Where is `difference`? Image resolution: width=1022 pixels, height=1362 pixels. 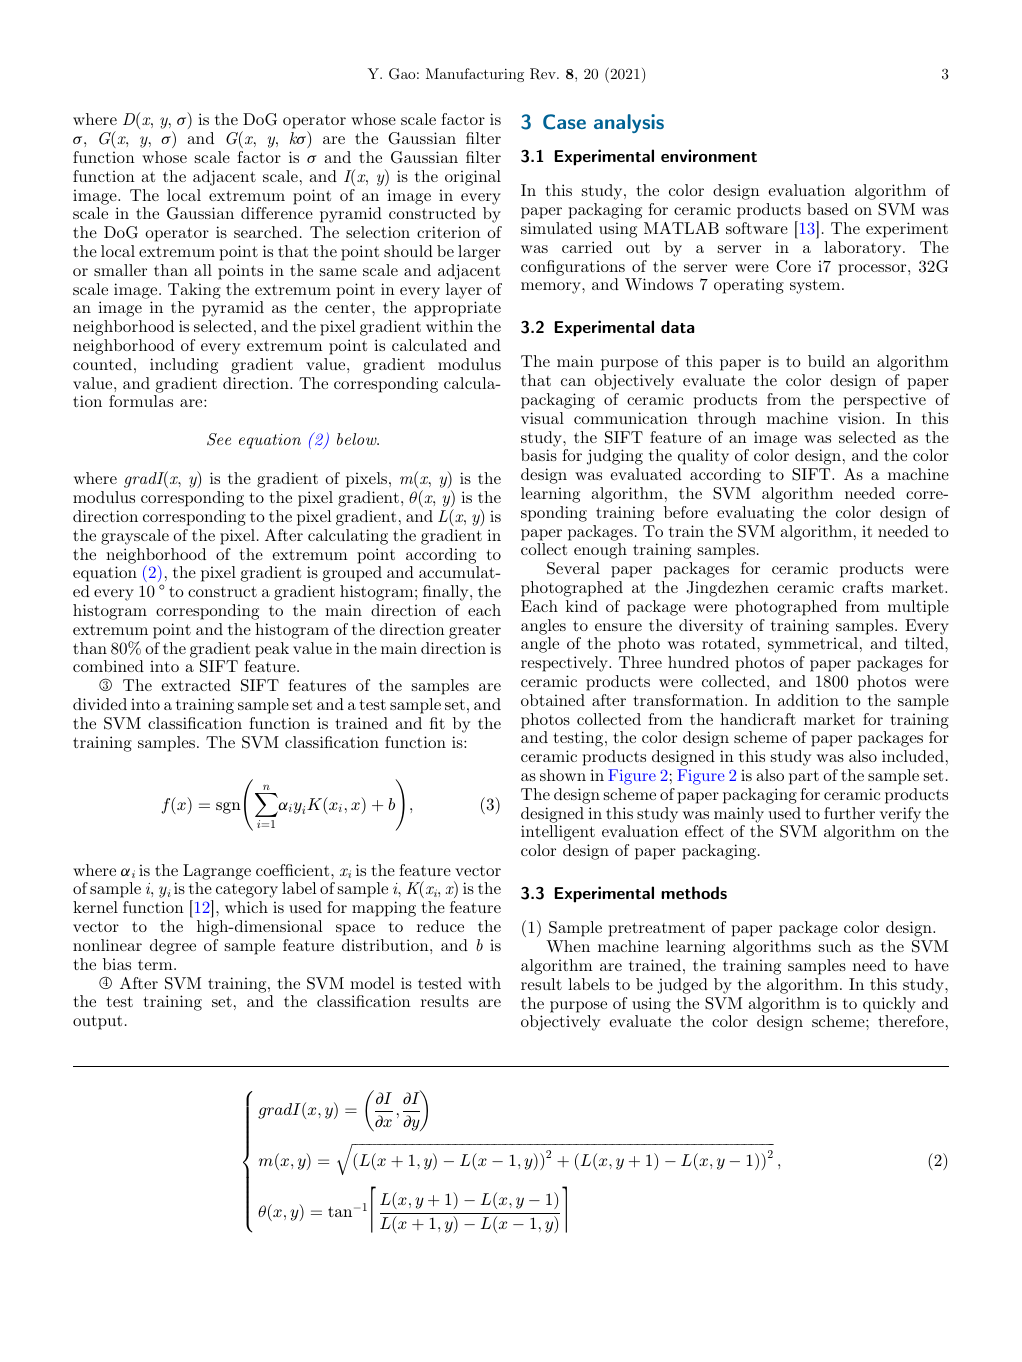 difference is located at coordinates (277, 213).
